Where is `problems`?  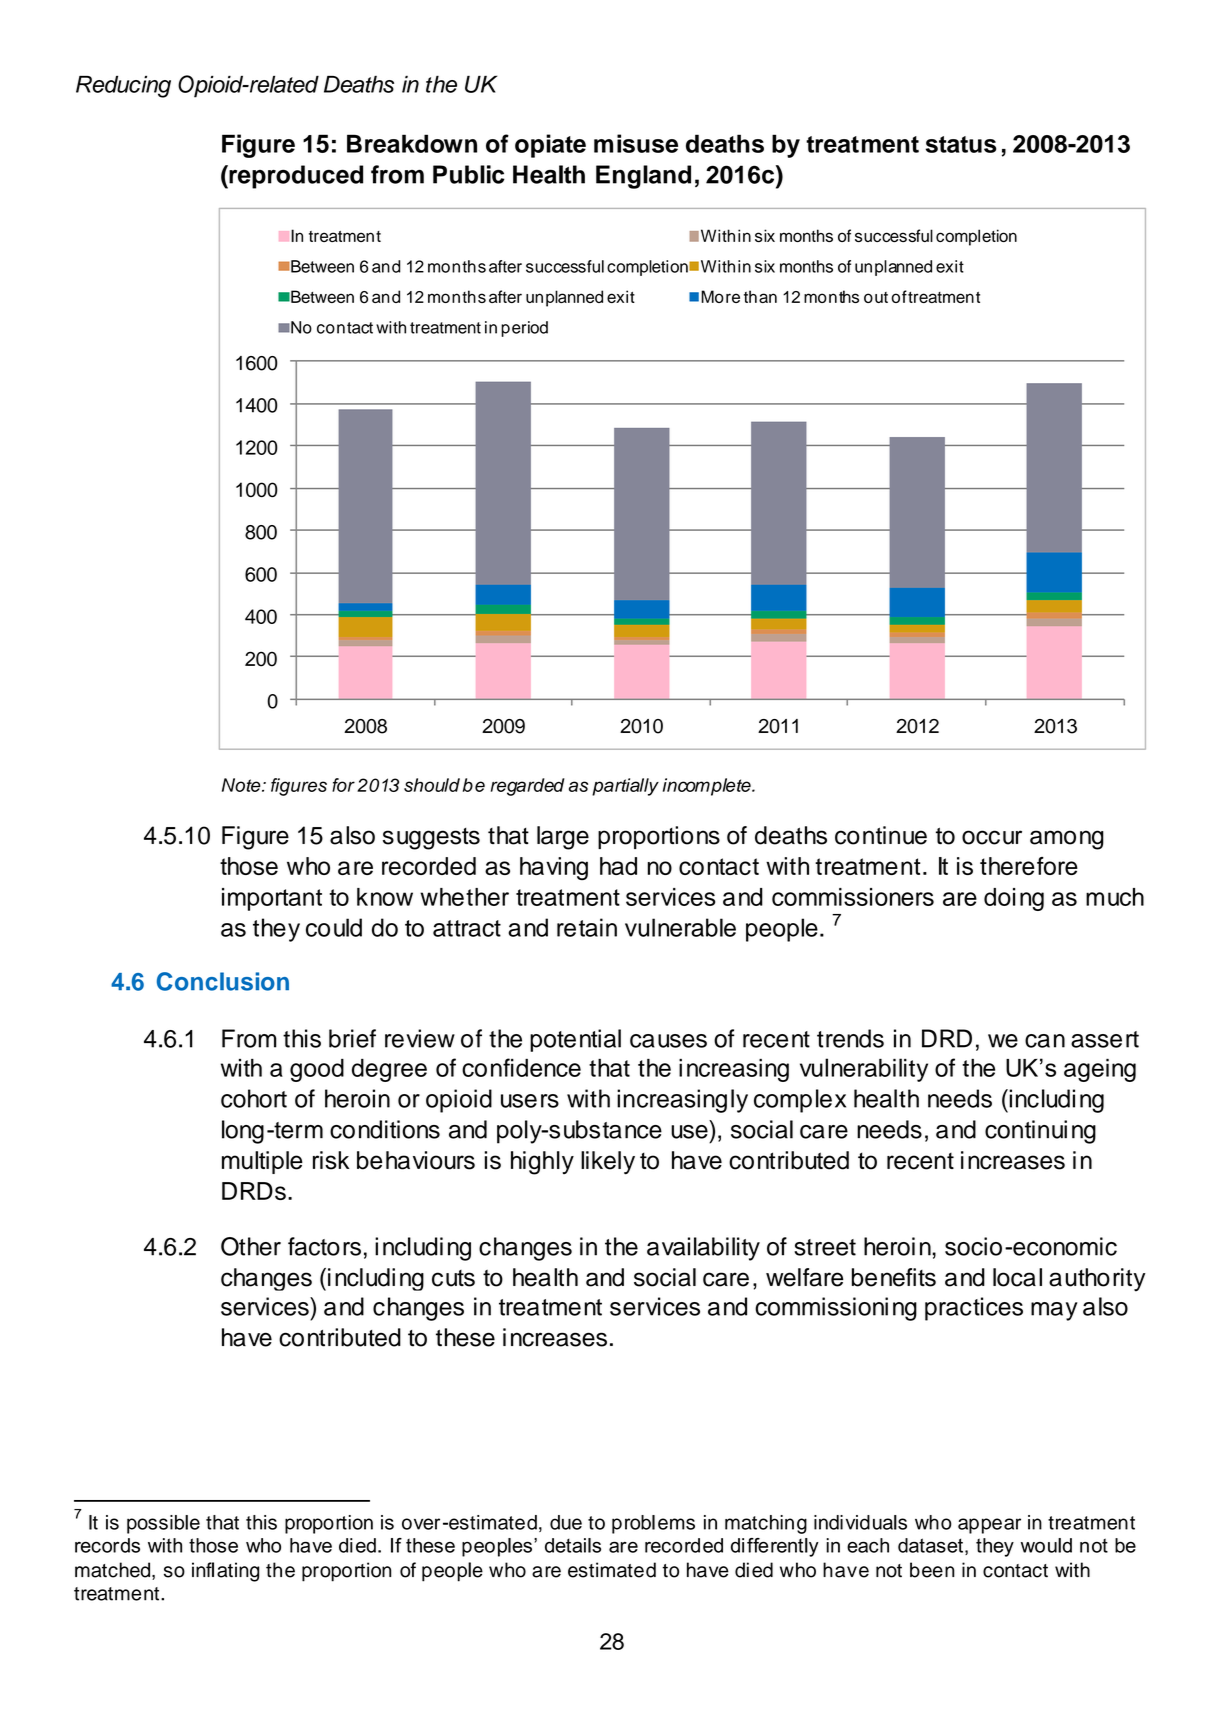
problems is located at coordinates (653, 1524).
